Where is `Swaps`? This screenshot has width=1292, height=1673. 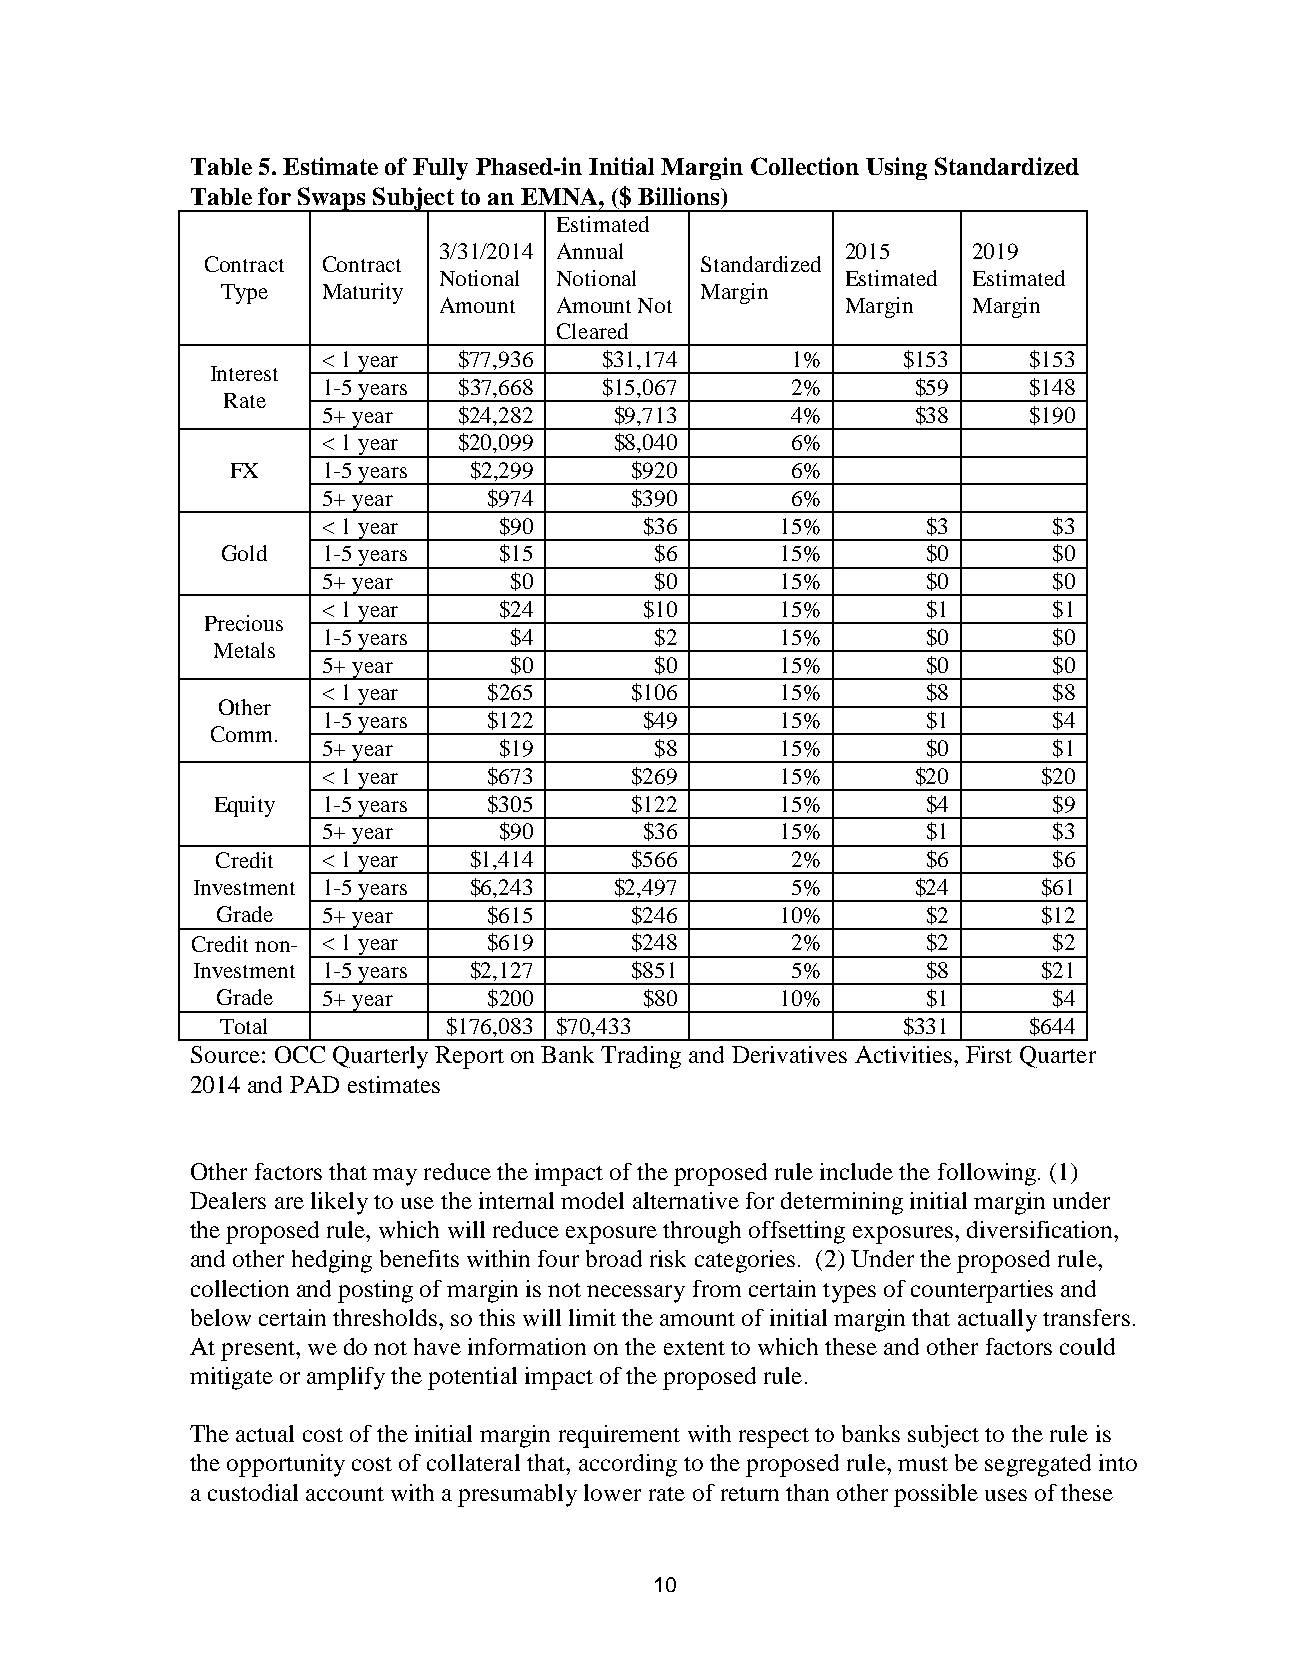 Swaps is located at coordinates (332, 199).
